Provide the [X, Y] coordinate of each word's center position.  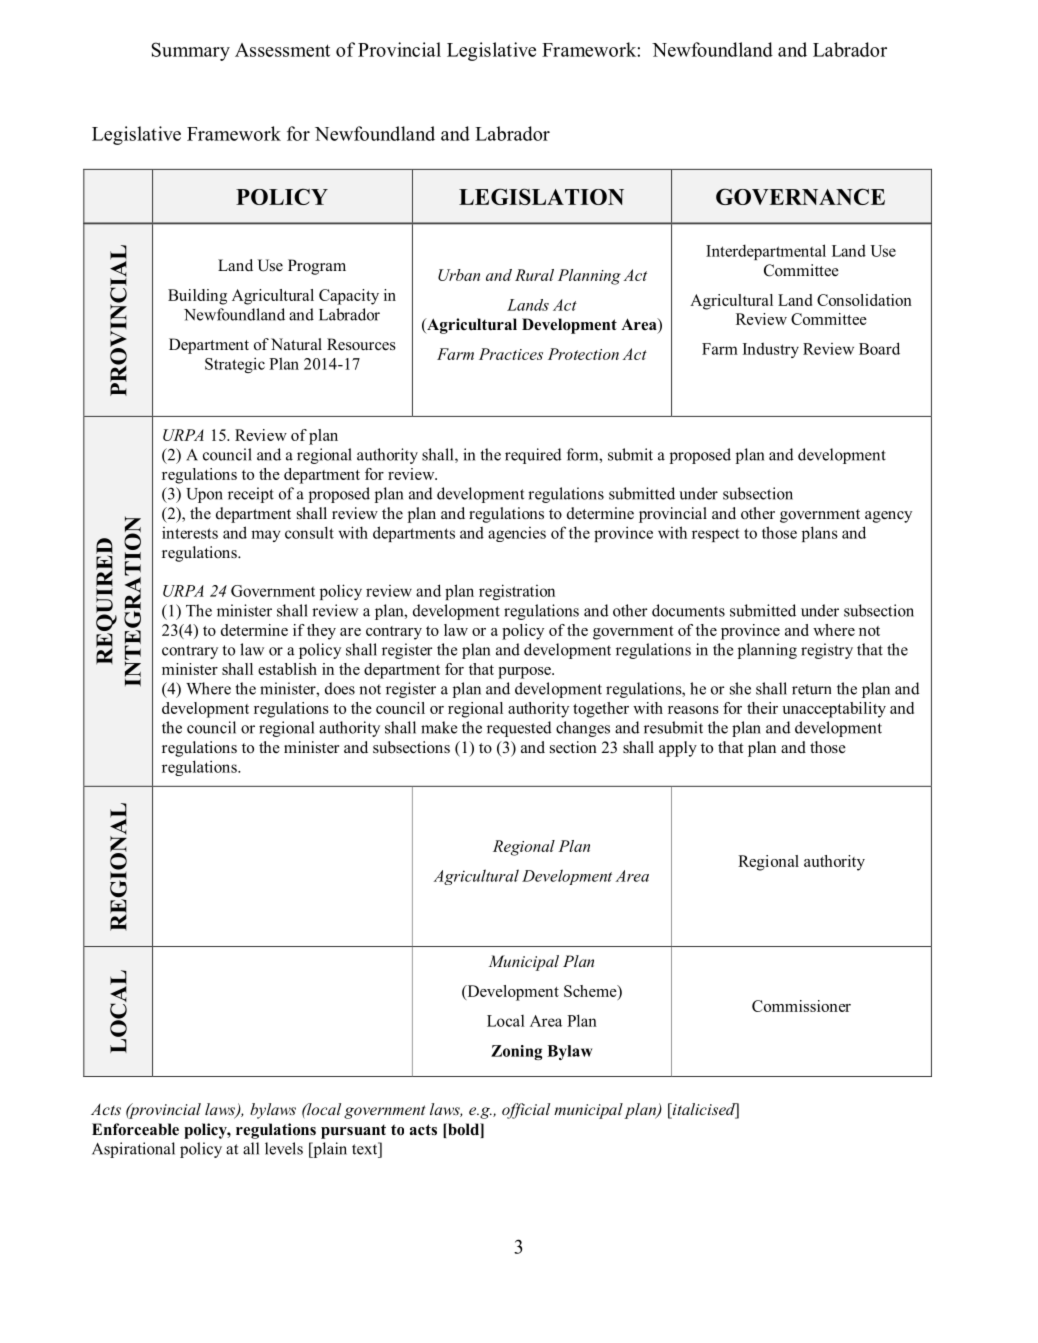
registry [827, 651]
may [266, 536]
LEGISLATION [541, 196]
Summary [190, 51]
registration [517, 592]
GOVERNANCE [800, 196]
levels [284, 1148]
